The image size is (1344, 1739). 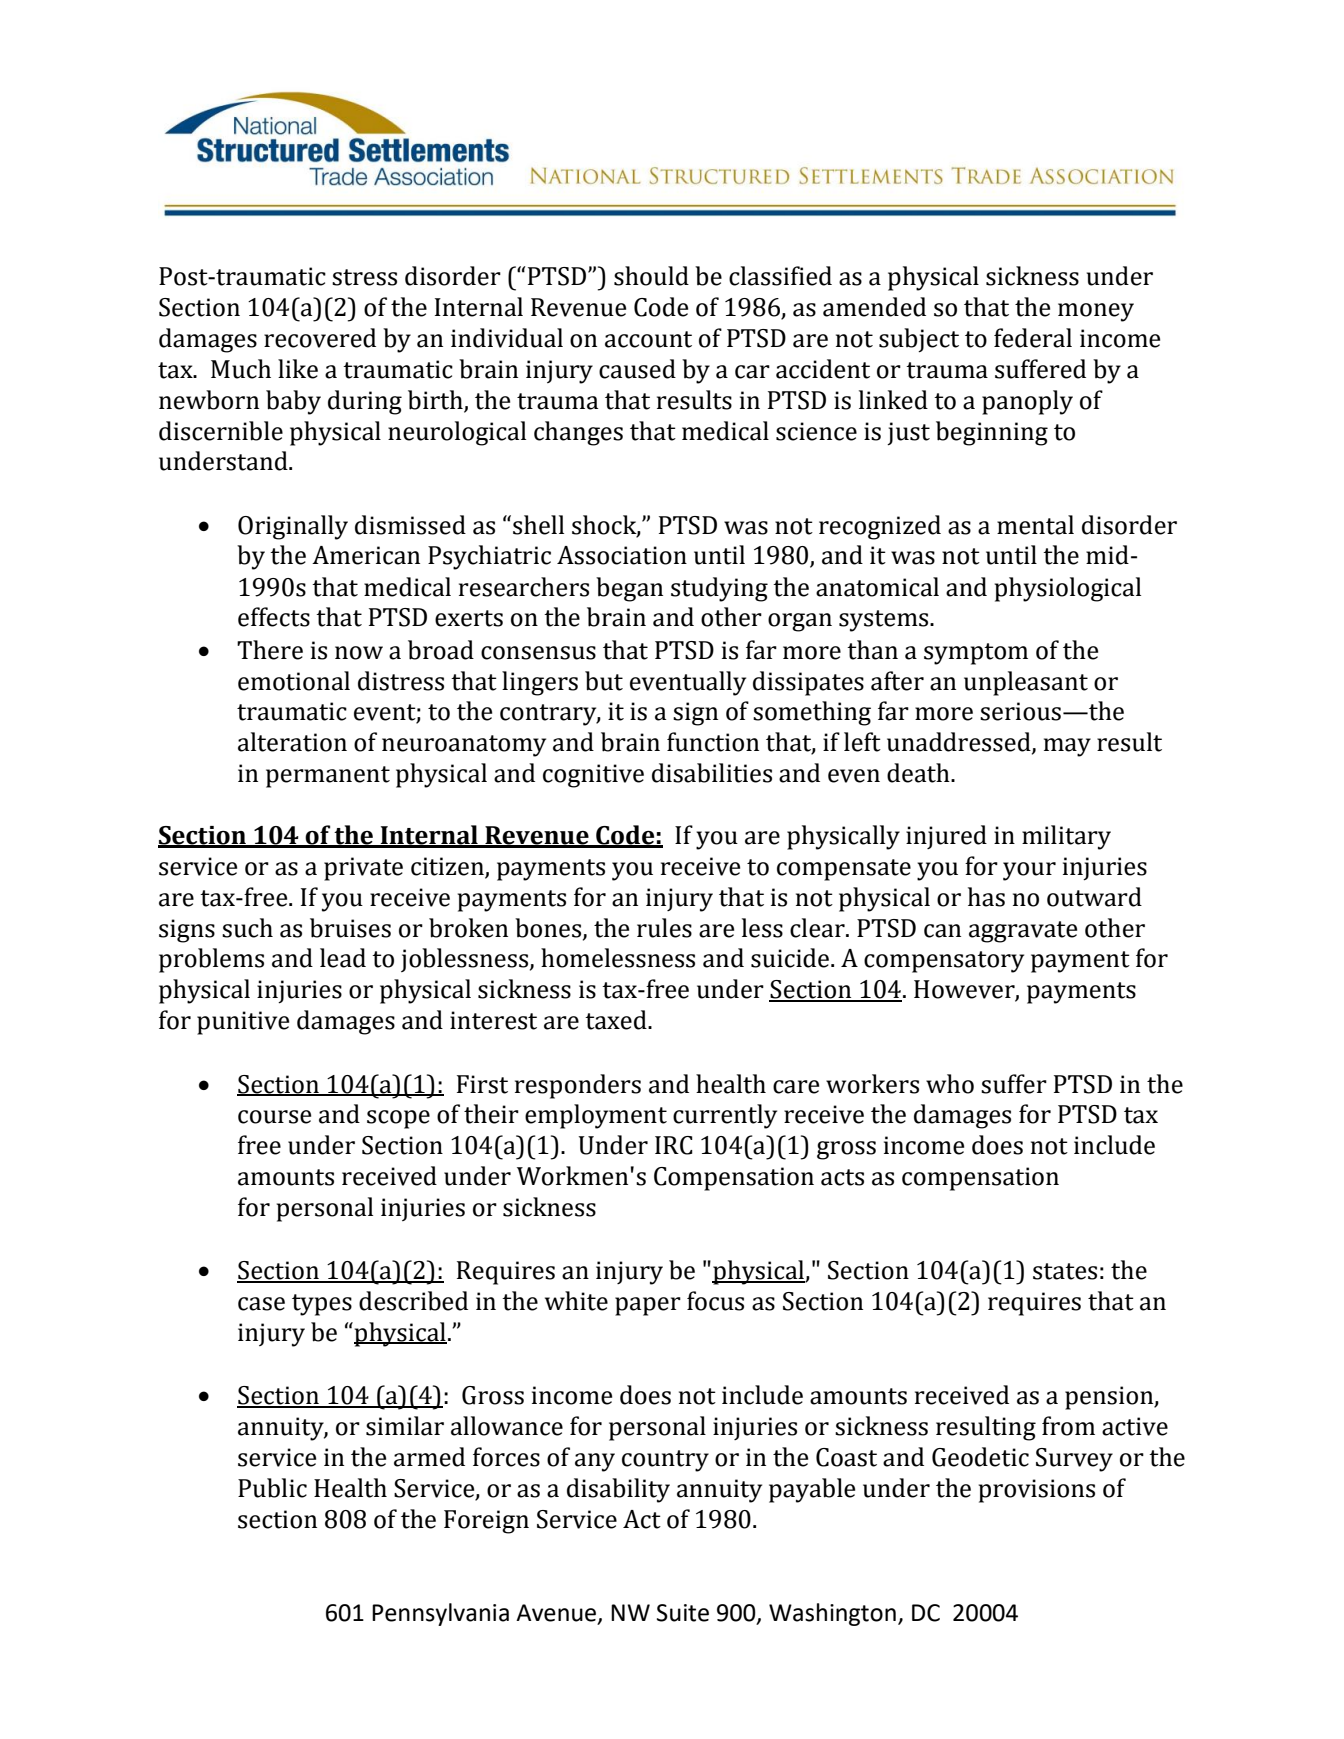 What do you see at coordinates (674, 1145) in the screenshot?
I see `IRC` at bounding box center [674, 1145].
